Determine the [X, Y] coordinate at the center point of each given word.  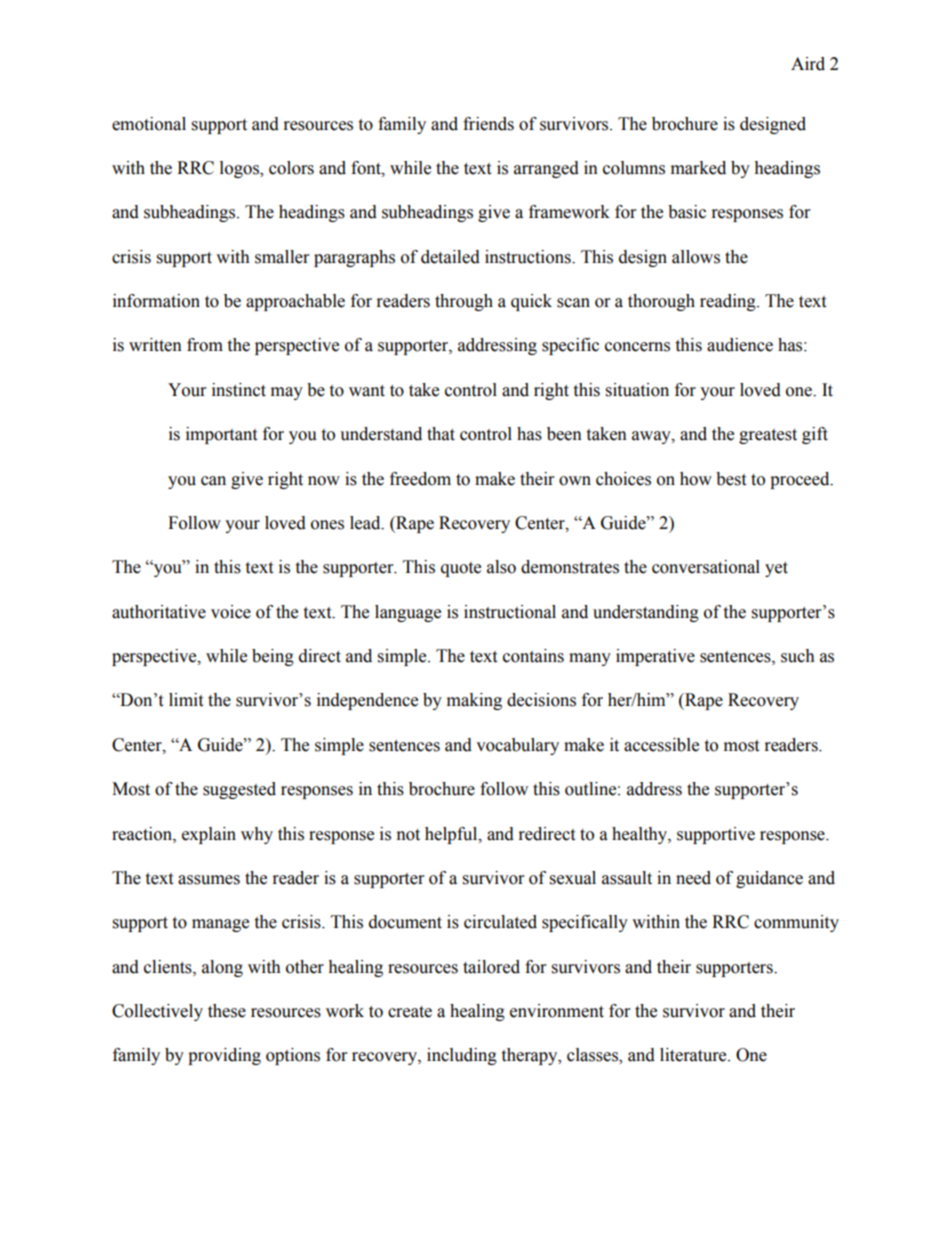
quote [461, 569]
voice [231, 612]
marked [698, 168]
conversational [706, 567]
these [227, 1011]
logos [240, 169]
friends [488, 124]
